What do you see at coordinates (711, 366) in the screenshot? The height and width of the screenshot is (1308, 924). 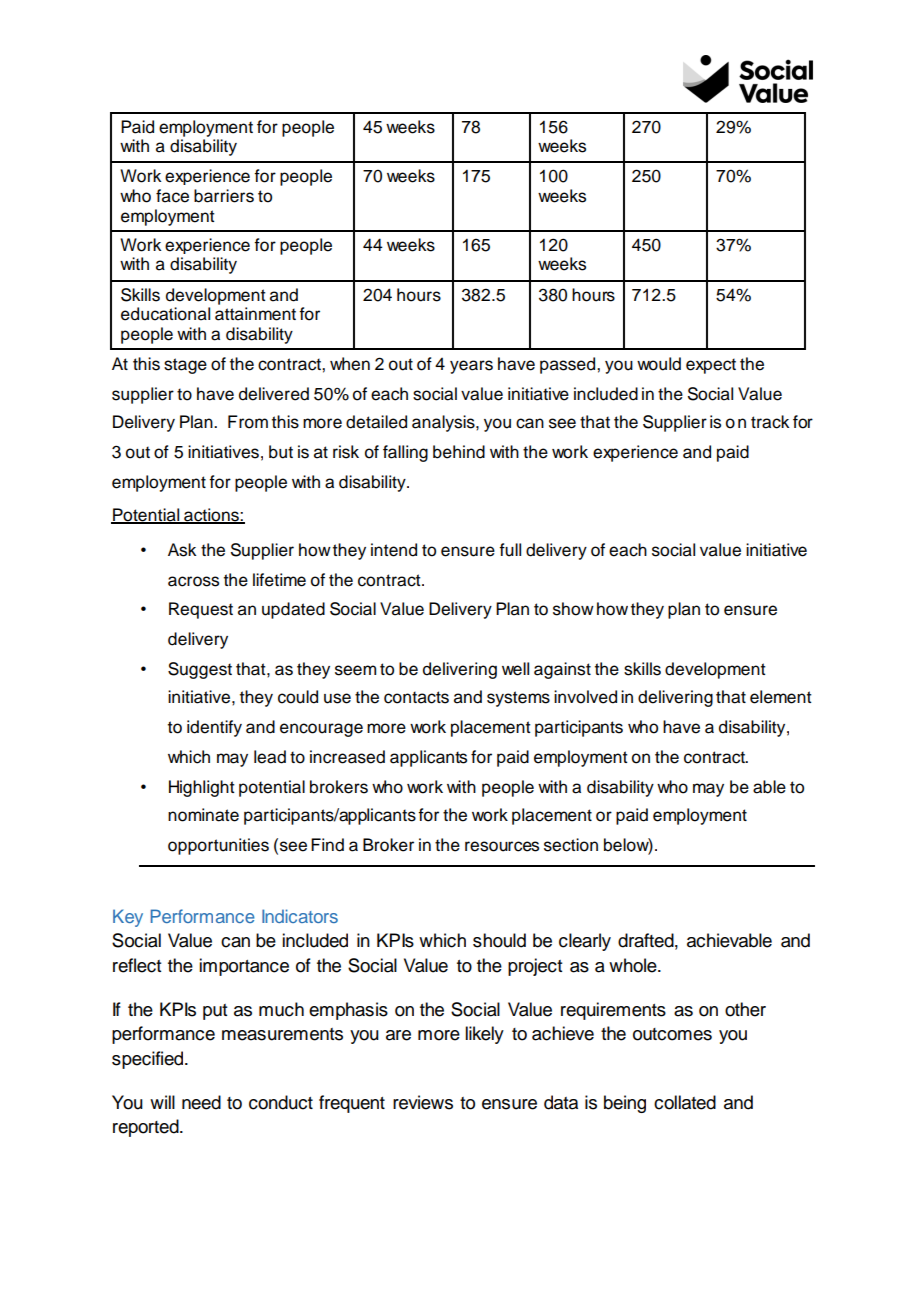 I see `expect` at bounding box center [711, 366].
